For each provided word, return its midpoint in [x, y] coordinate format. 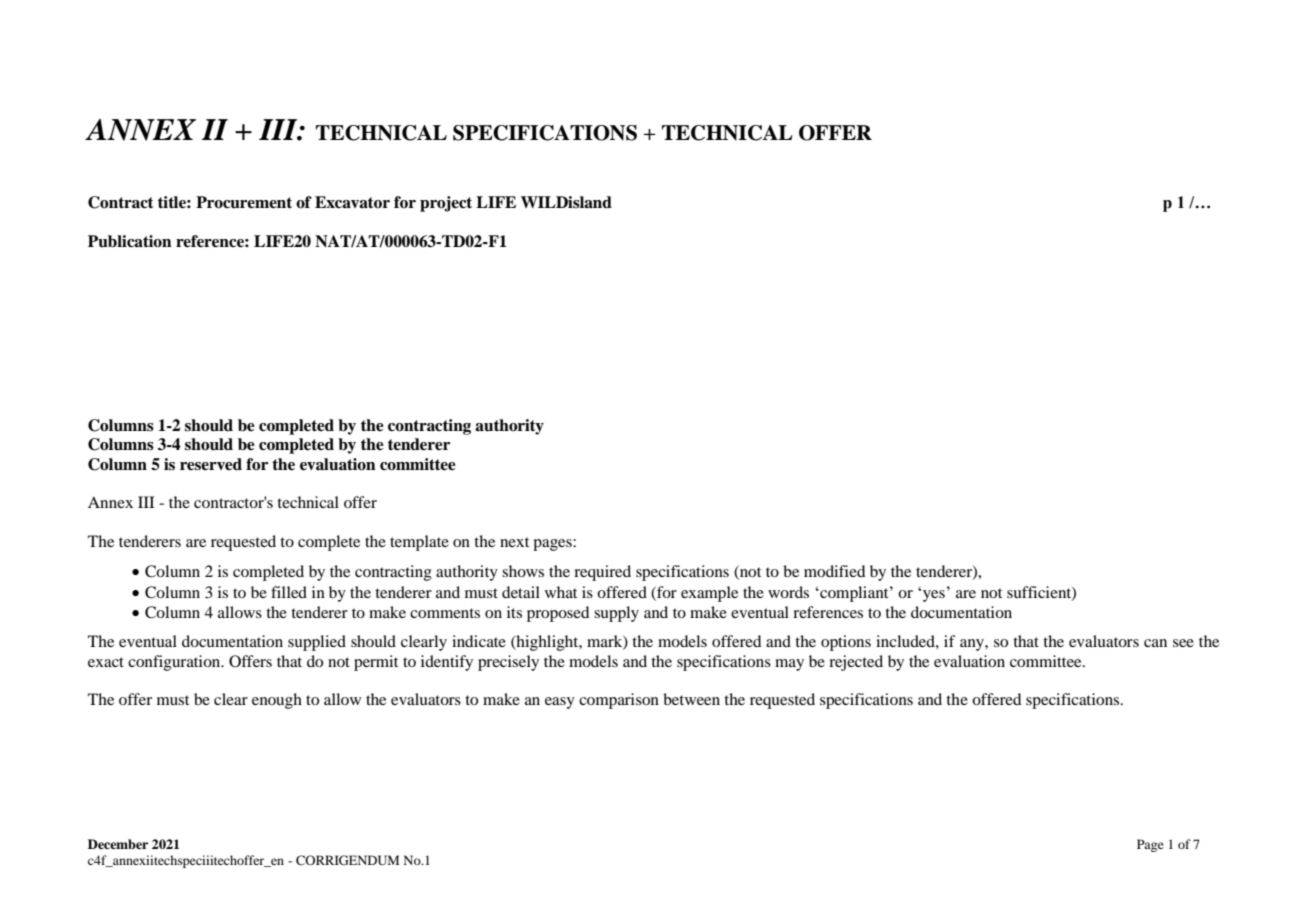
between [691, 699]
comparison [619, 701]
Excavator [352, 202]
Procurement [244, 202]
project [446, 204]
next [514, 542]
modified [834, 571]
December [118, 844]
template [419, 543]
